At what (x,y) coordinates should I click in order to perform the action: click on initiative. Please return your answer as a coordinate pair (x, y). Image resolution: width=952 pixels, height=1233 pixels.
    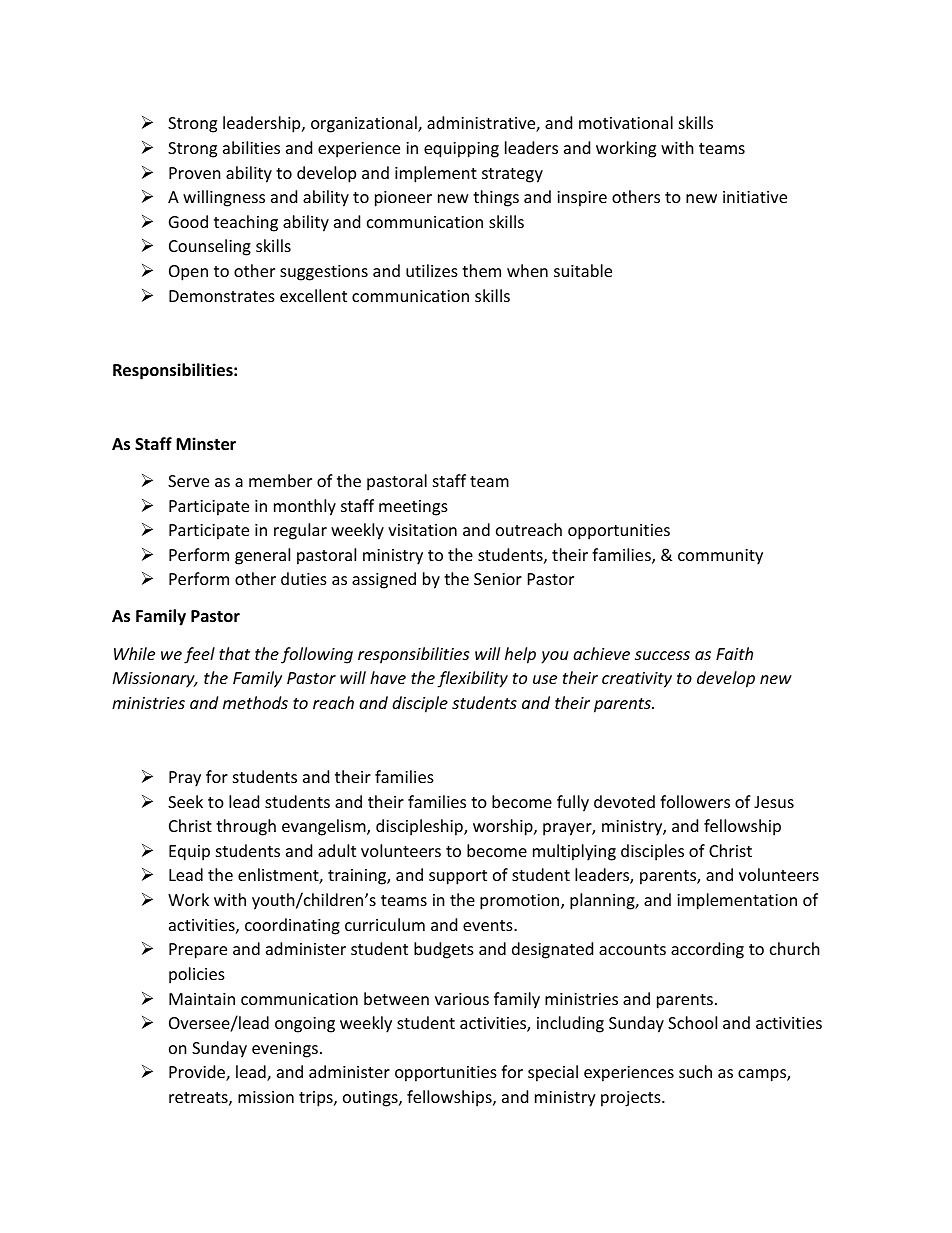
    Looking at the image, I should click on (755, 197).
